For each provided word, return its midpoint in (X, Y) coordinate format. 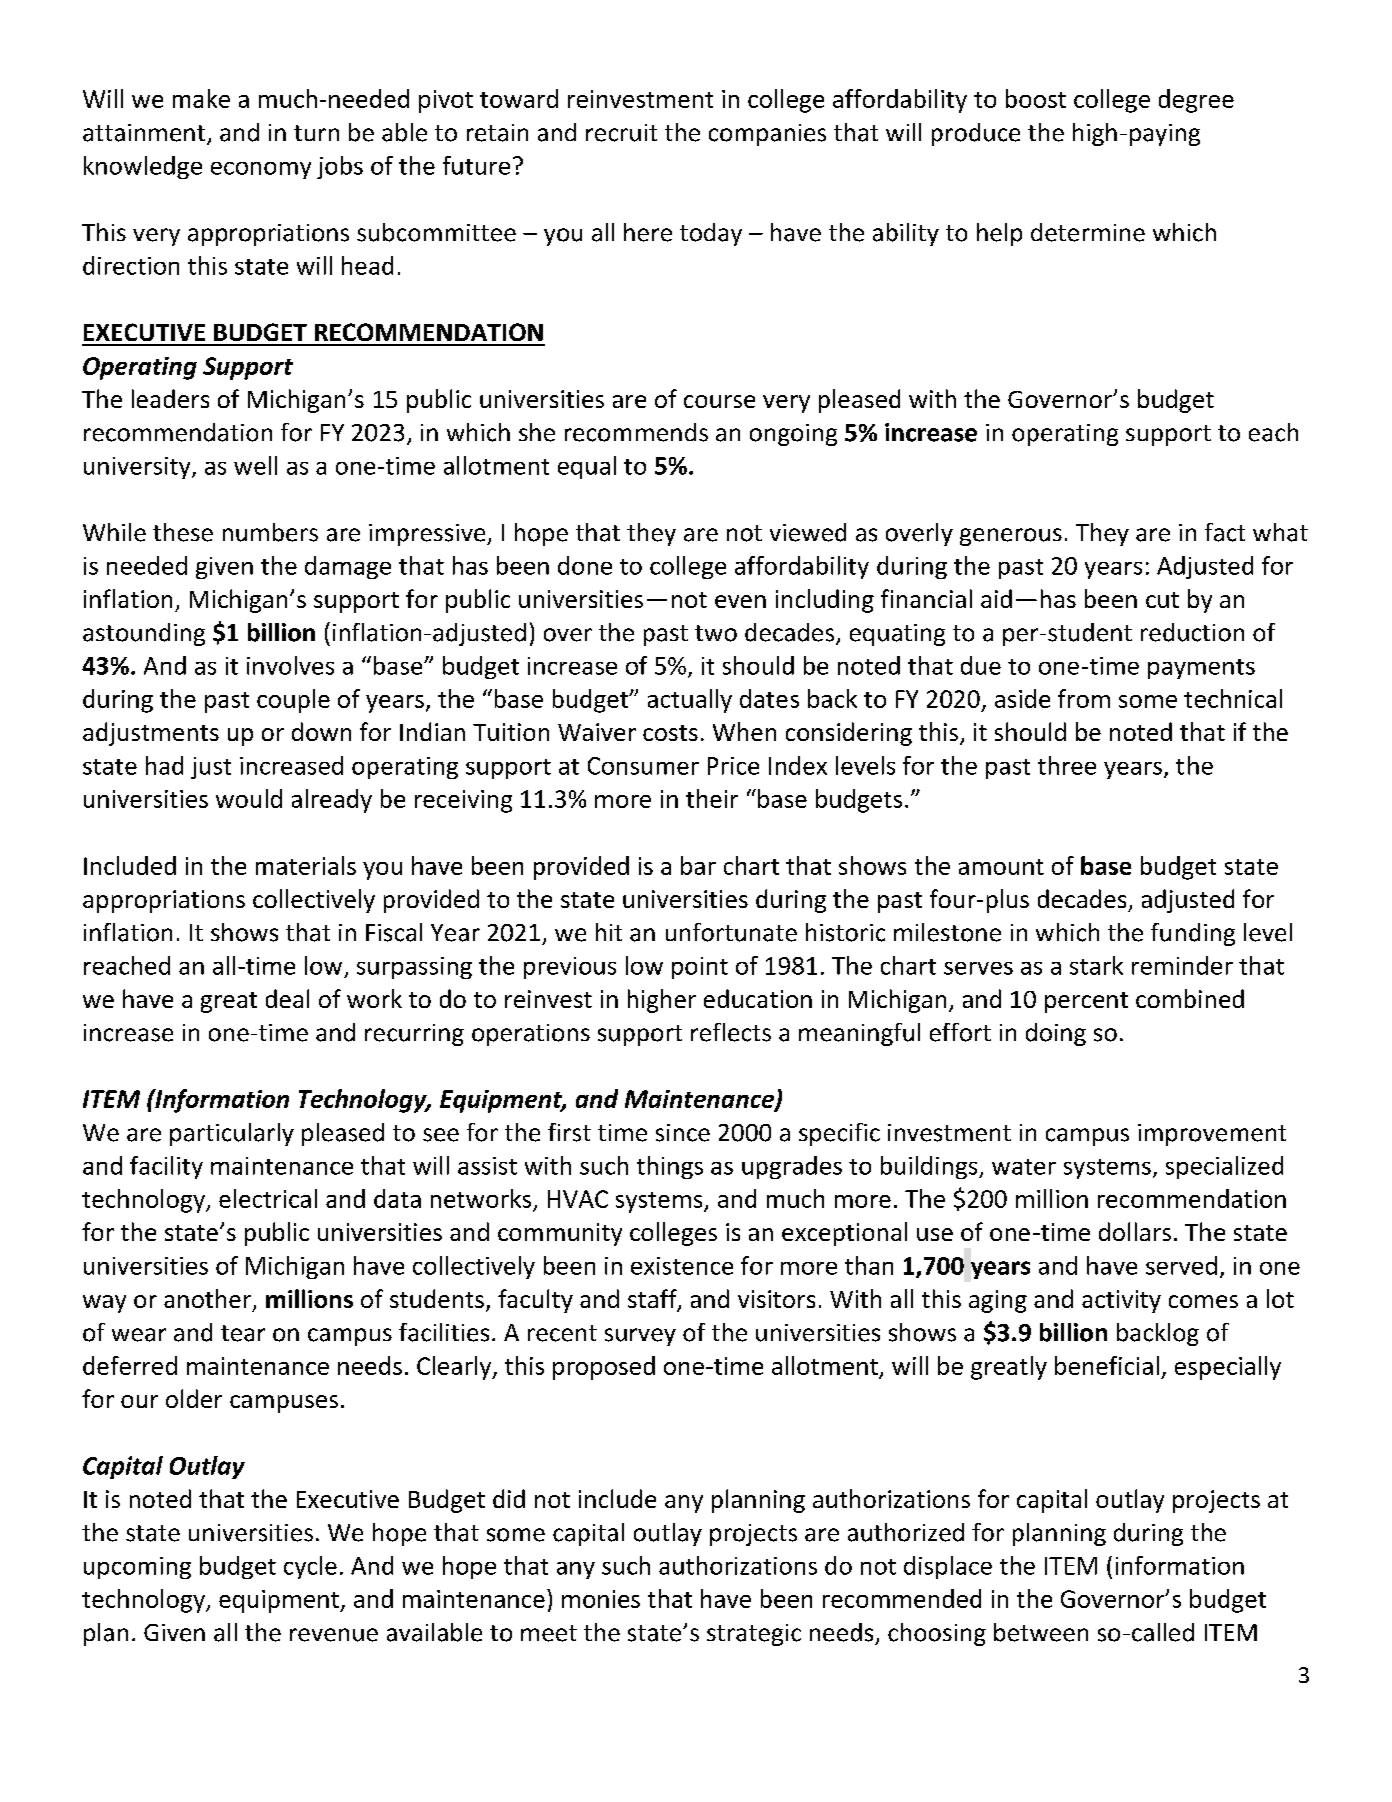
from (1084, 698)
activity (1121, 1301)
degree (1196, 101)
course (719, 401)
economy (261, 170)
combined (1190, 998)
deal (287, 998)
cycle (310, 1567)
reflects (731, 1032)
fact (1225, 532)
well (255, 465)
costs (670, 733)
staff (653, 1300)
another (207, 1298)
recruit (621, 133)
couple (293, 701)
